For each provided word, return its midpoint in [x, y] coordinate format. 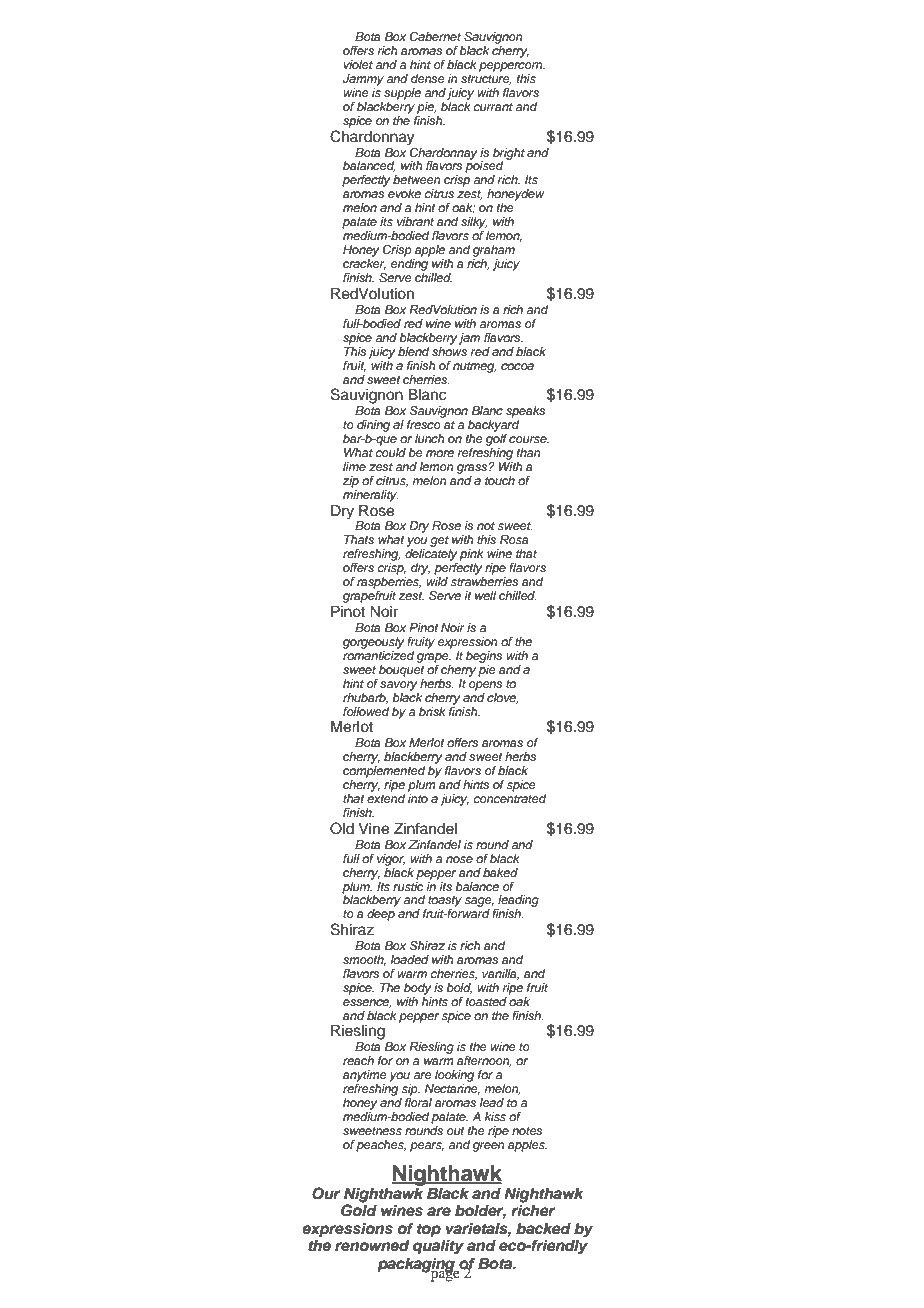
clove [503, 698]
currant [493, 107]
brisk [432, 711]
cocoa [517, 366]
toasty [444, 903]
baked [500, 872]
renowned [372, 1246]
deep [381, 915]
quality [438, 1246]
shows [449, 350]
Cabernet [435, 37]
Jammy [363, 80]
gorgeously [374, 643]
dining [373, 426]
